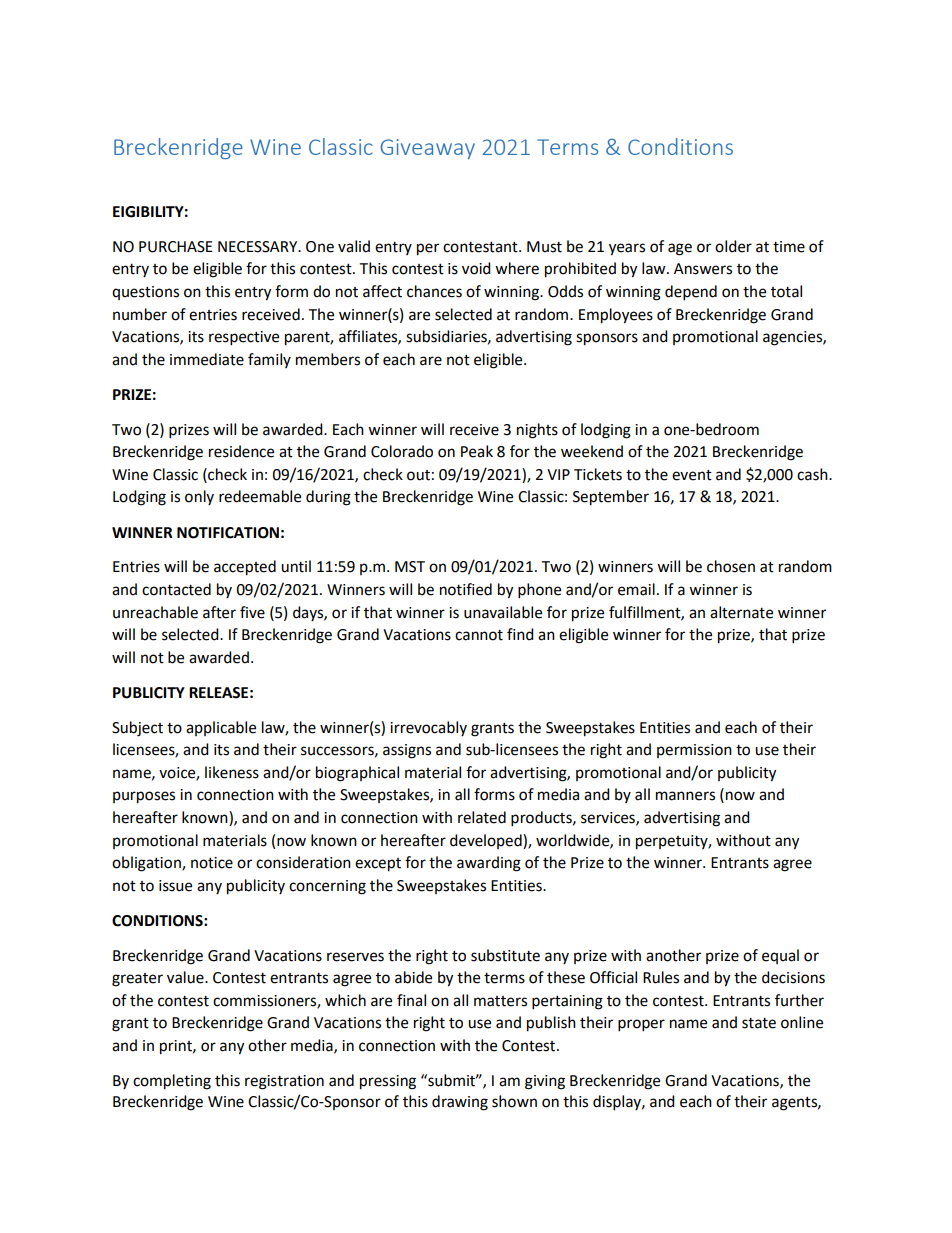 This screenshot has width=952, height=1233. Describe the element at coordinates (460, 1103) in the screenshot. I see `drawing` at that location.
